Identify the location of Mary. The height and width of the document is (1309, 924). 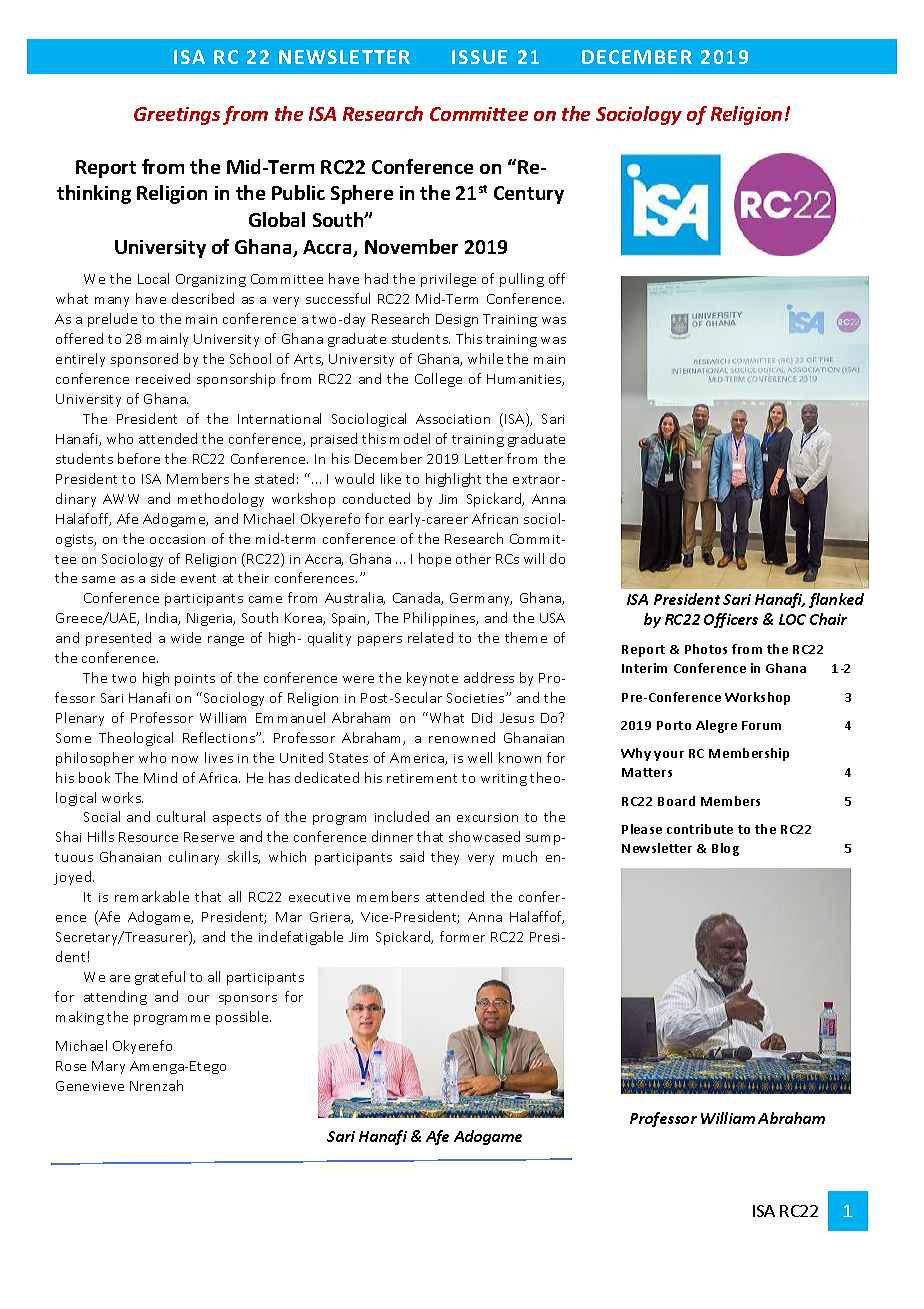
(108, 1067).
